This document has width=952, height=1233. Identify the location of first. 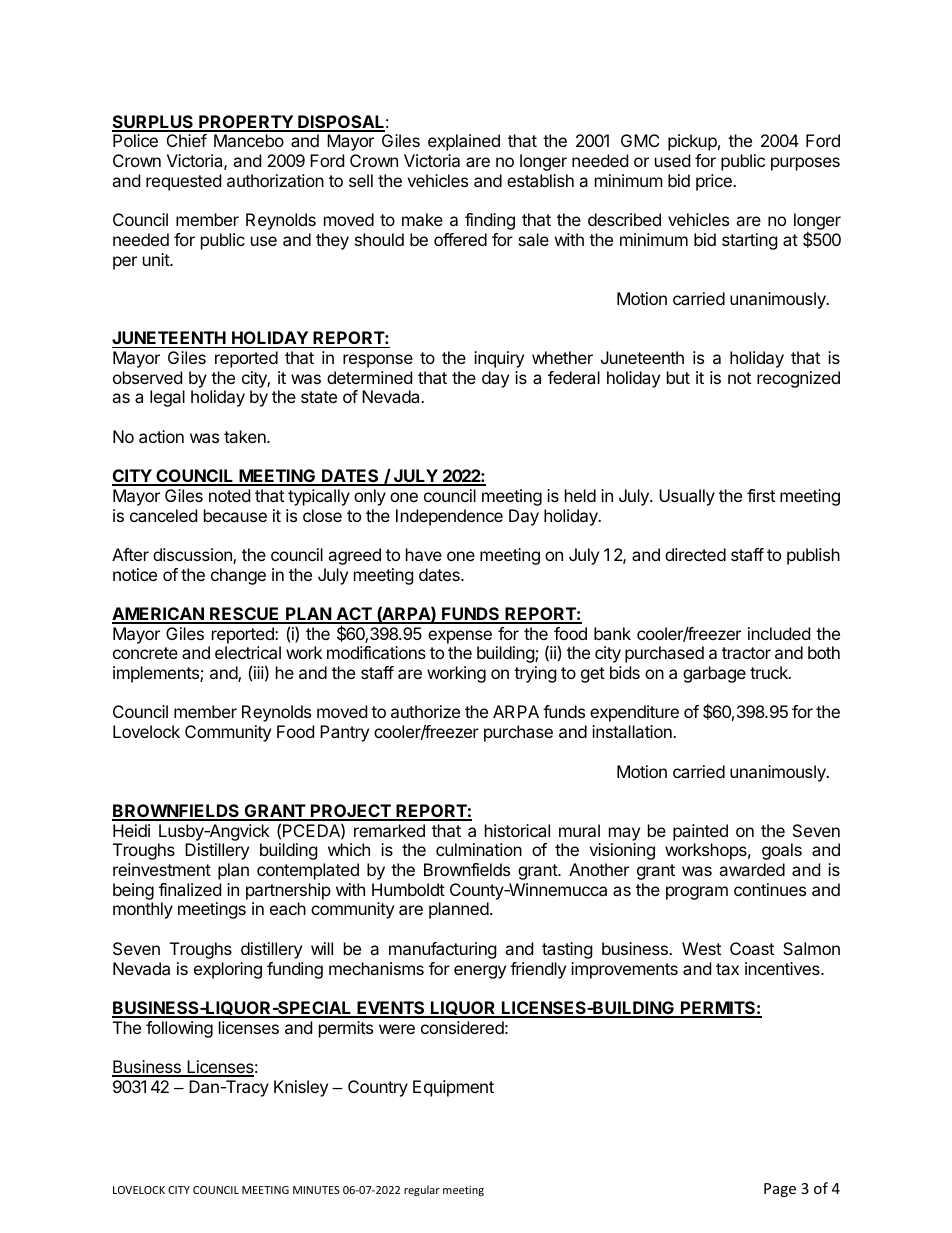
(761, 495).
